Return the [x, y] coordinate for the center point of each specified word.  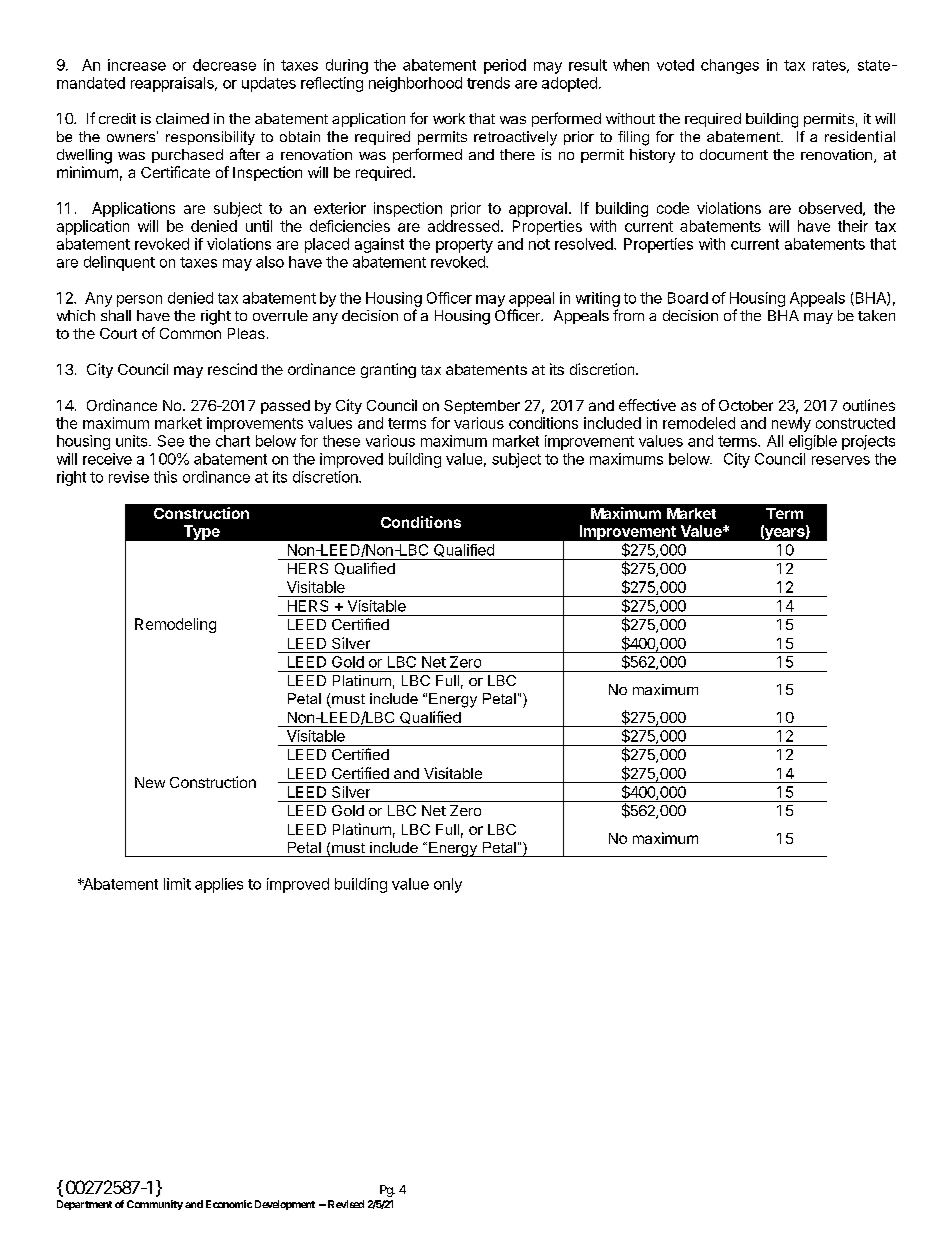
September [482, 407]
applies [219, 885]
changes [730, 66]
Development [285, 1205]
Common [190, 333]
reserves [841, 460]
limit [177, 884]
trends [488, 83]
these [341, 441]
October [746, 405]
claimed [182, 118]
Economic [229, 1204]
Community [155, 1205]
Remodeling [175, 625]
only [448, 885]
